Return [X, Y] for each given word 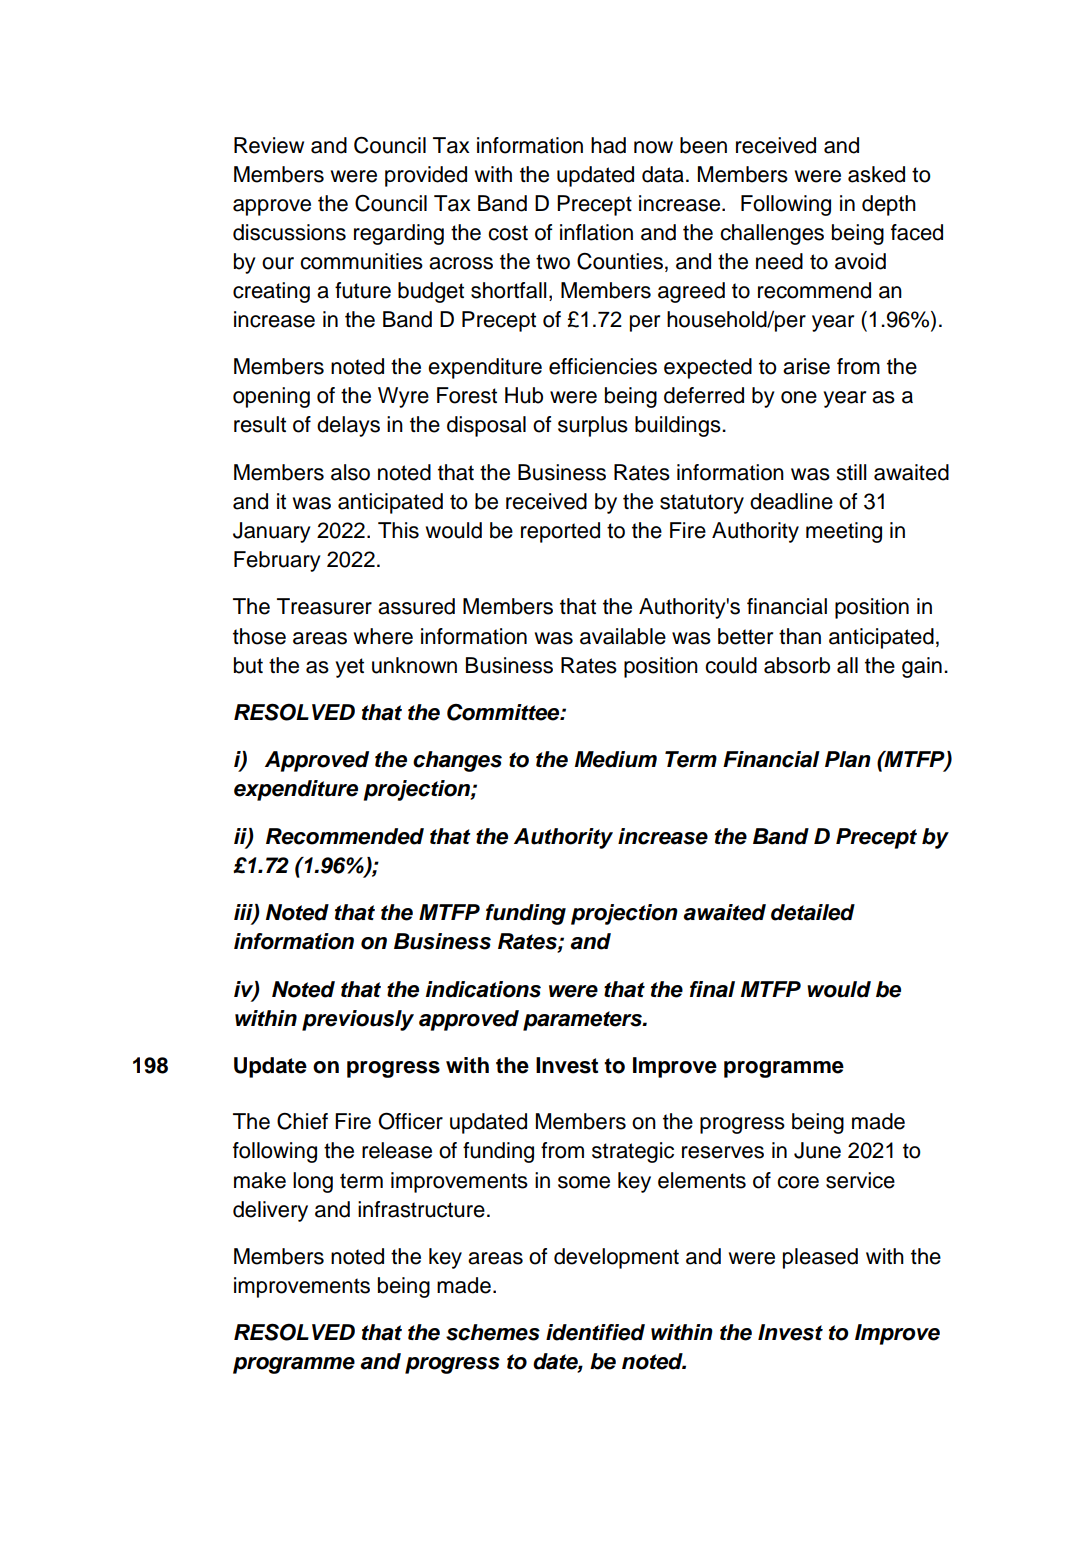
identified [595, 1332]
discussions [289, 232]
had [608, 145]
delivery [270, 1211]
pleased [820, 1258]
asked [876, 174]
